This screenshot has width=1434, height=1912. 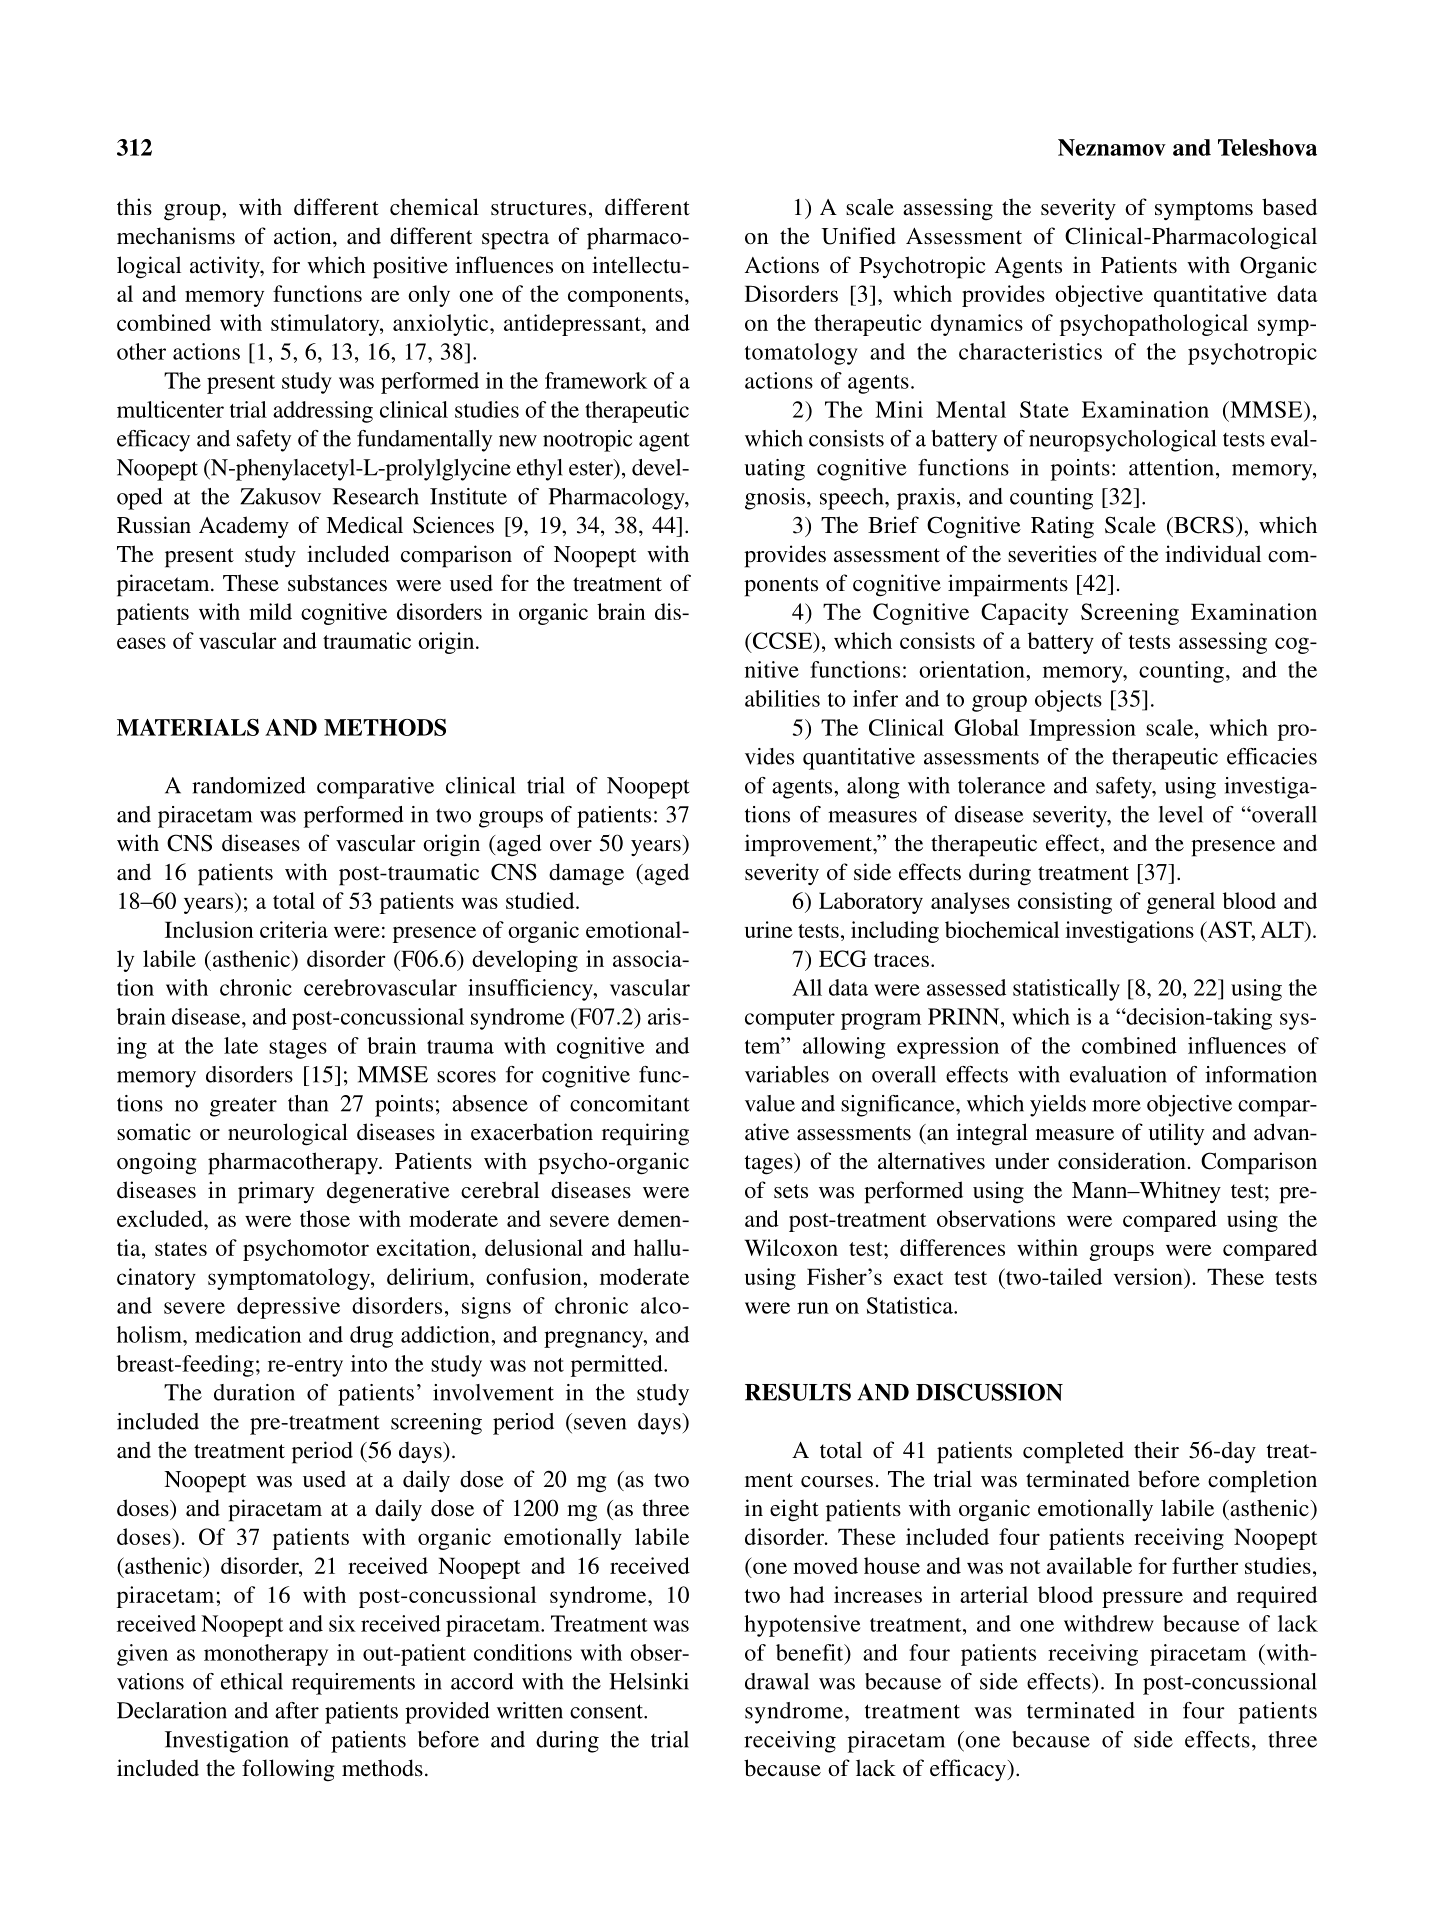 I want to click on permitted, so click(x=618, y=1366).
